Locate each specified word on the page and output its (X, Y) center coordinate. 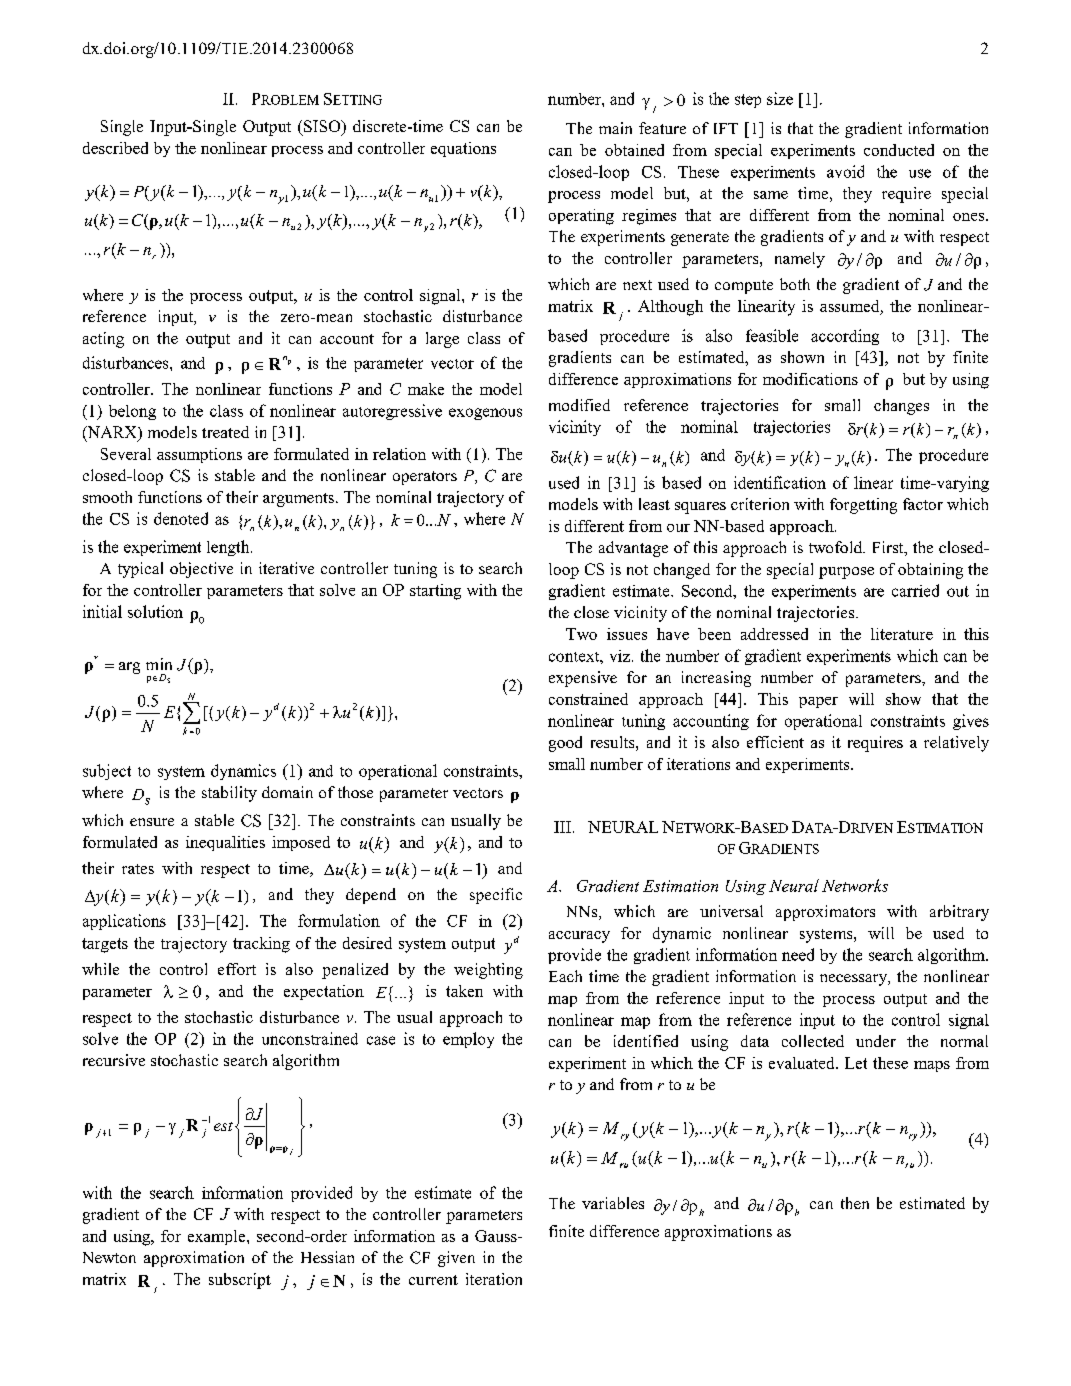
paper (818, 702)
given (456, 1259)
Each (565, 976)
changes (901, 407)
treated (225, 432)
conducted (899, 150)
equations (463, 149)
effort (237, 969)
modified (579, 405)
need (798, 954)
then (855, 1203)
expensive (583, 679)
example (218, 1237)
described (115, 148)
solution (155, 611)
